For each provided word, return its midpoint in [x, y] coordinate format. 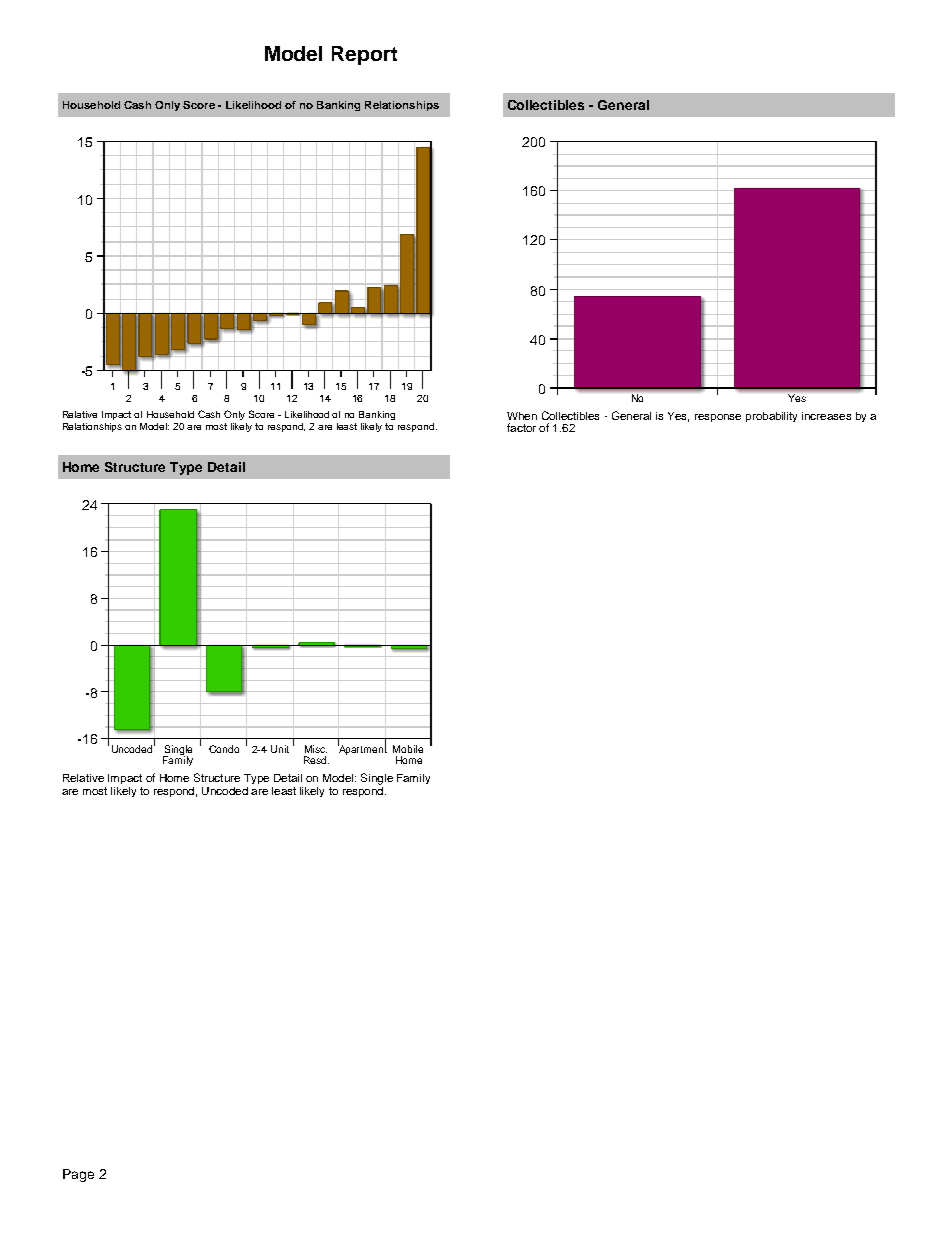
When [522, 416]
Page [78, 1175]
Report [364, 55]
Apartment [362, 749]
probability [771, 417]
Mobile [408, 749]
